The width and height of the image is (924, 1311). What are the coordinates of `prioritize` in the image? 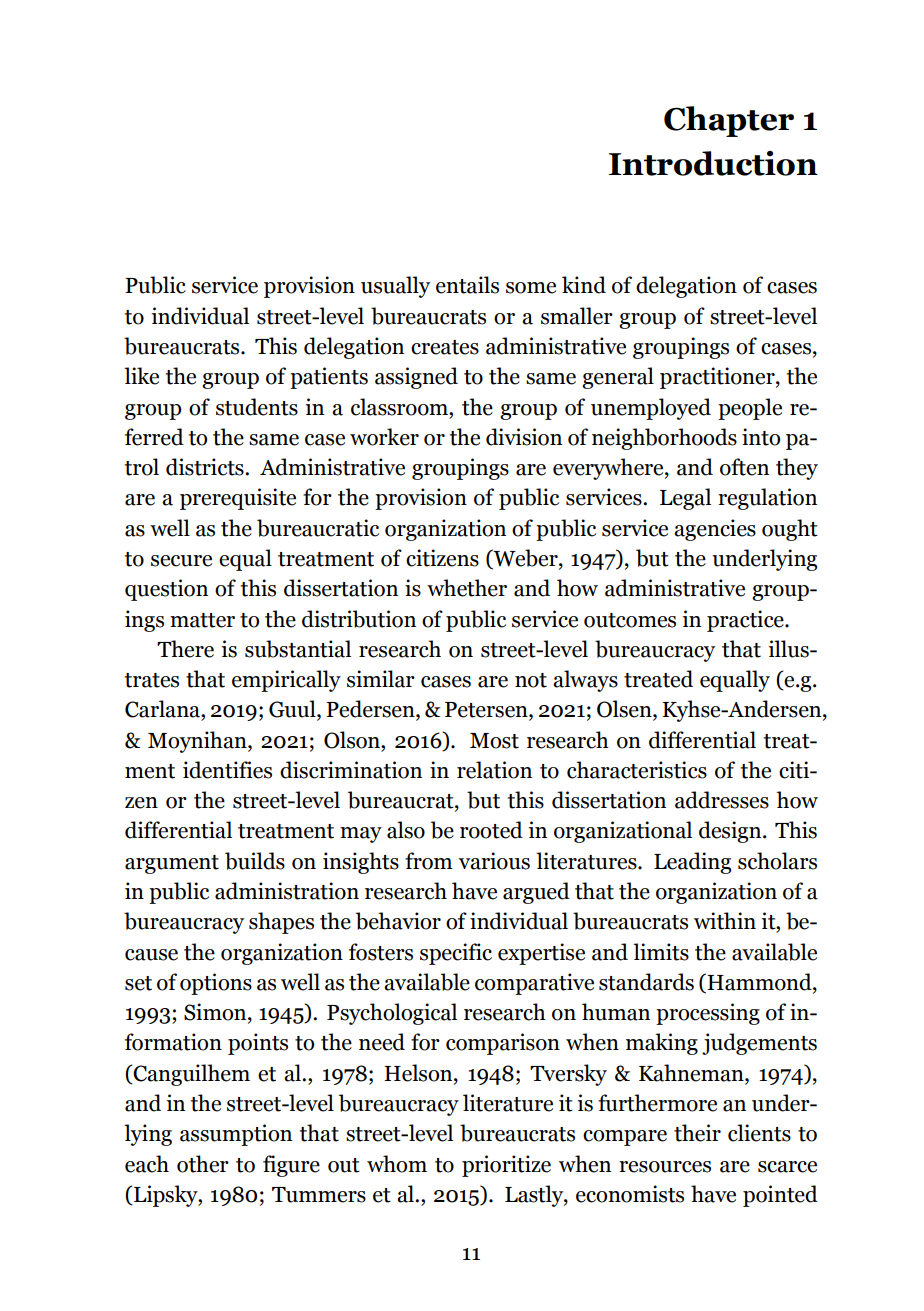 It's located at (506, 1166).
